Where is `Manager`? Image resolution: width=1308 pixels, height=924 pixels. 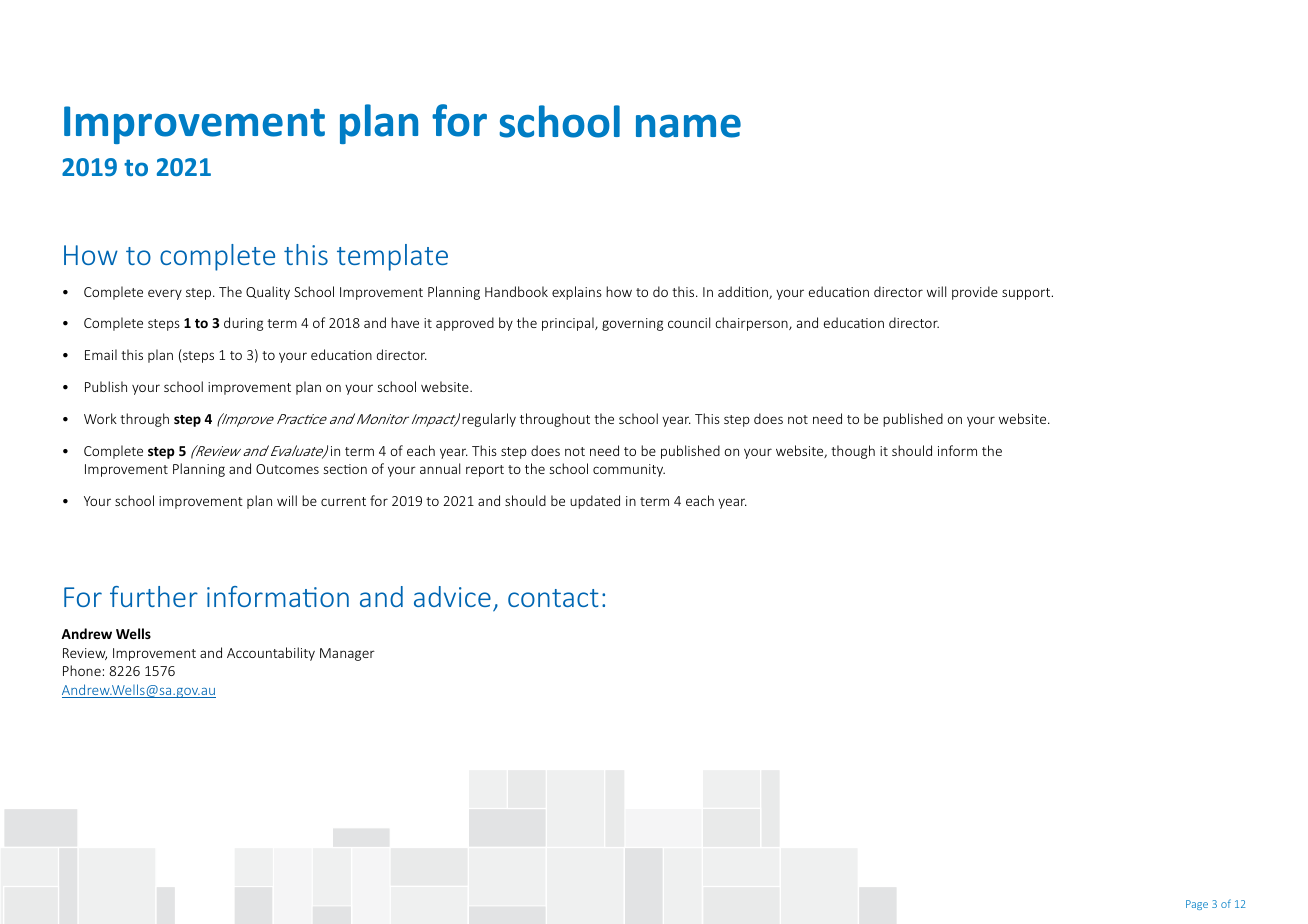 Manager is located at coordinates (347, 654).
